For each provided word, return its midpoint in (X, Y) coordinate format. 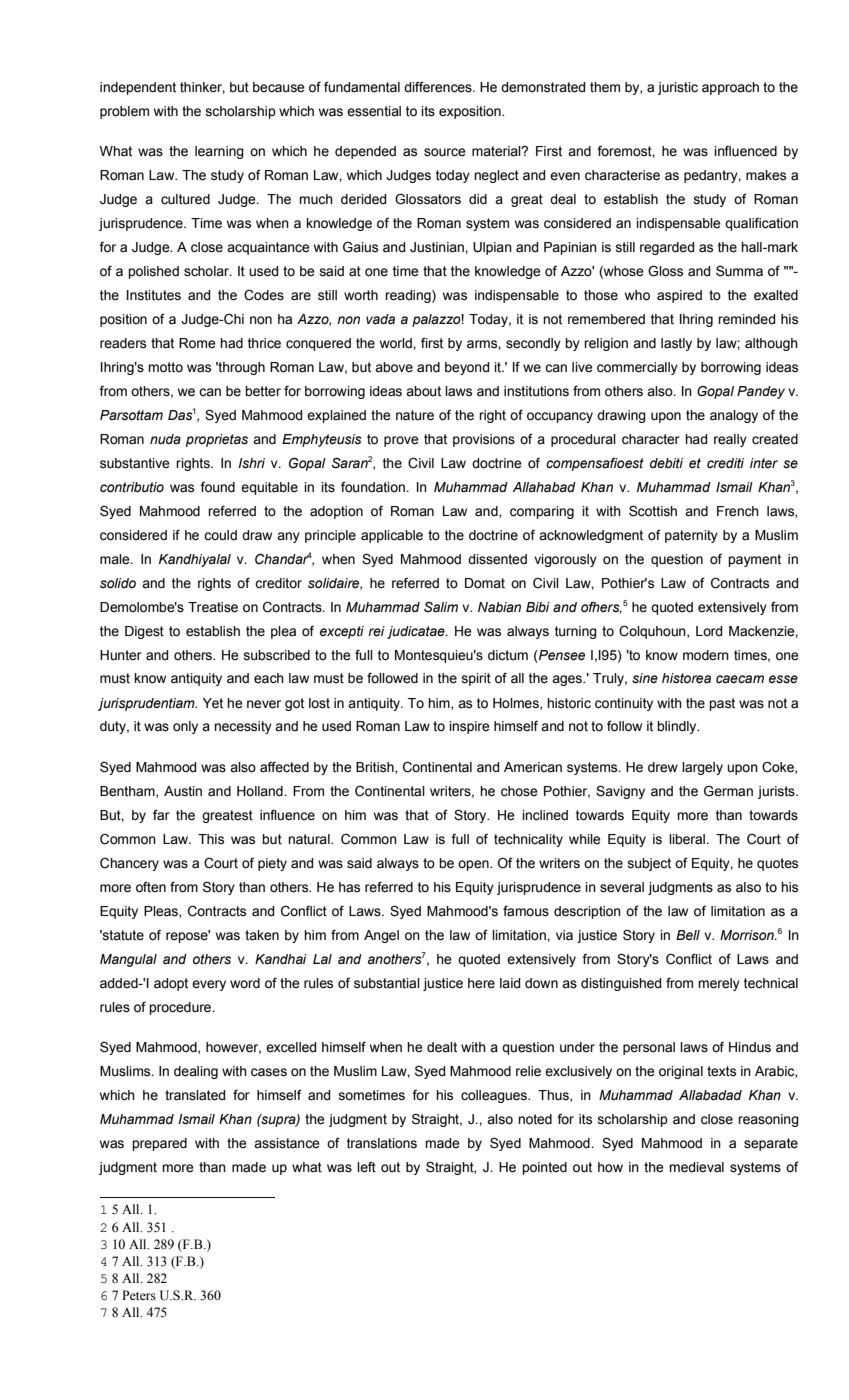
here (481, 983)
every (209, 985)
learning (219, 152)
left (366, 1167)
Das (180, 415)
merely (719, 984)
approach (730, 88)
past (722, 704)
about (423, 391)
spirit (476, 679)
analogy (734, 416)
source (445, 152)
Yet (213, 703)
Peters (139, 1295)
